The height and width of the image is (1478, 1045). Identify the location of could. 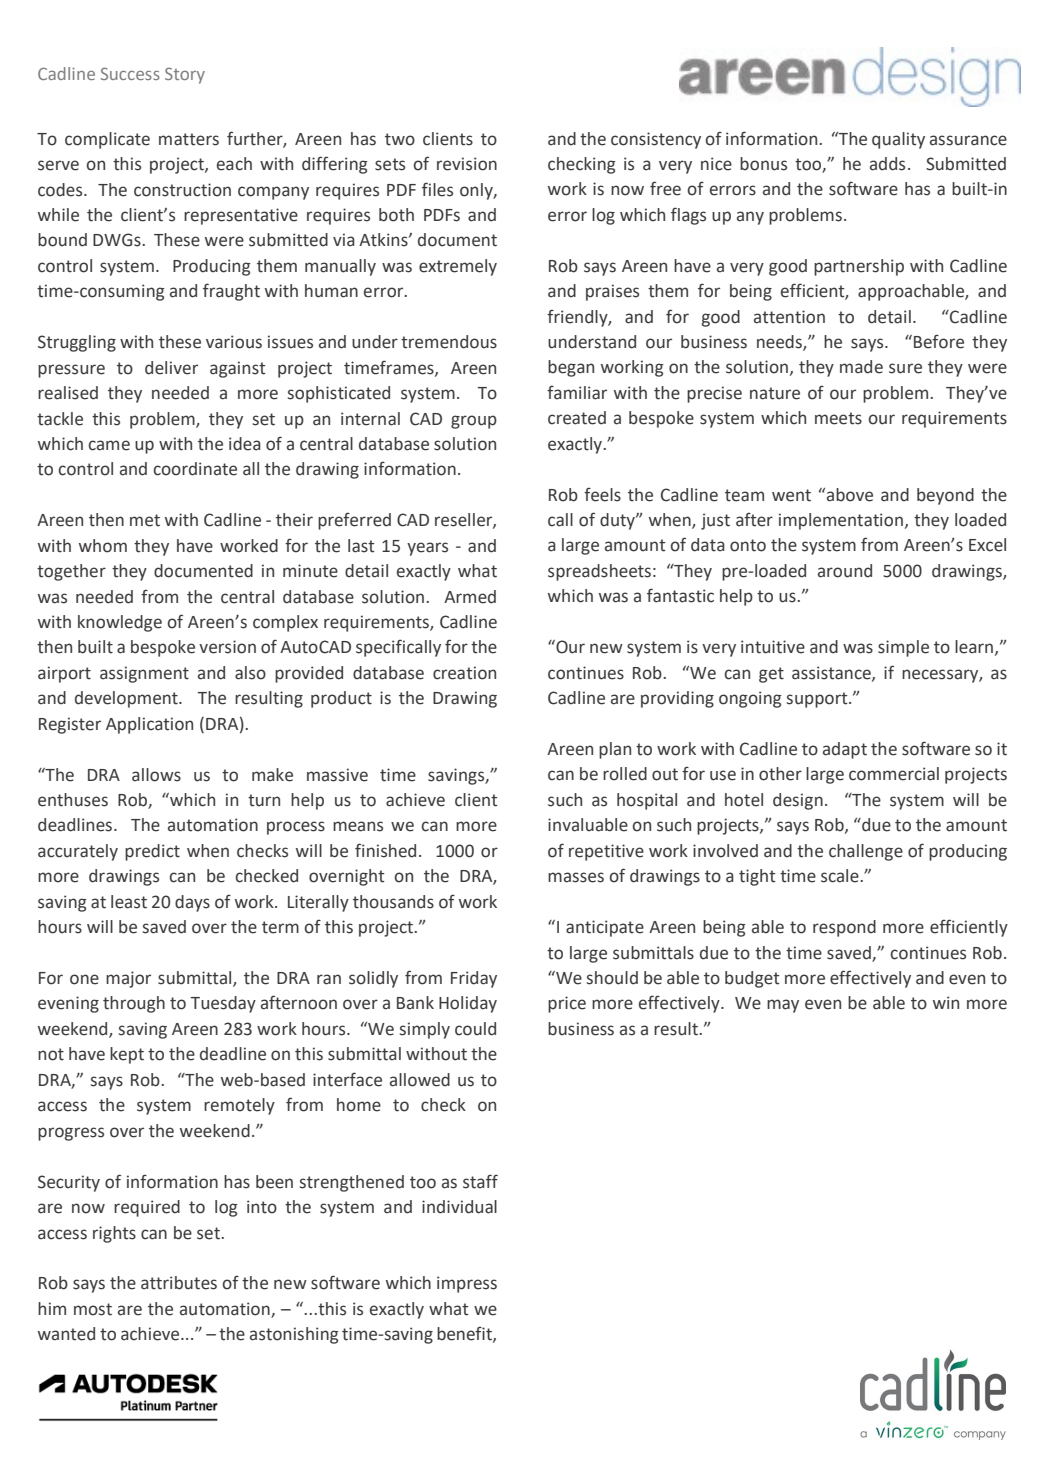
(475, 1029).
